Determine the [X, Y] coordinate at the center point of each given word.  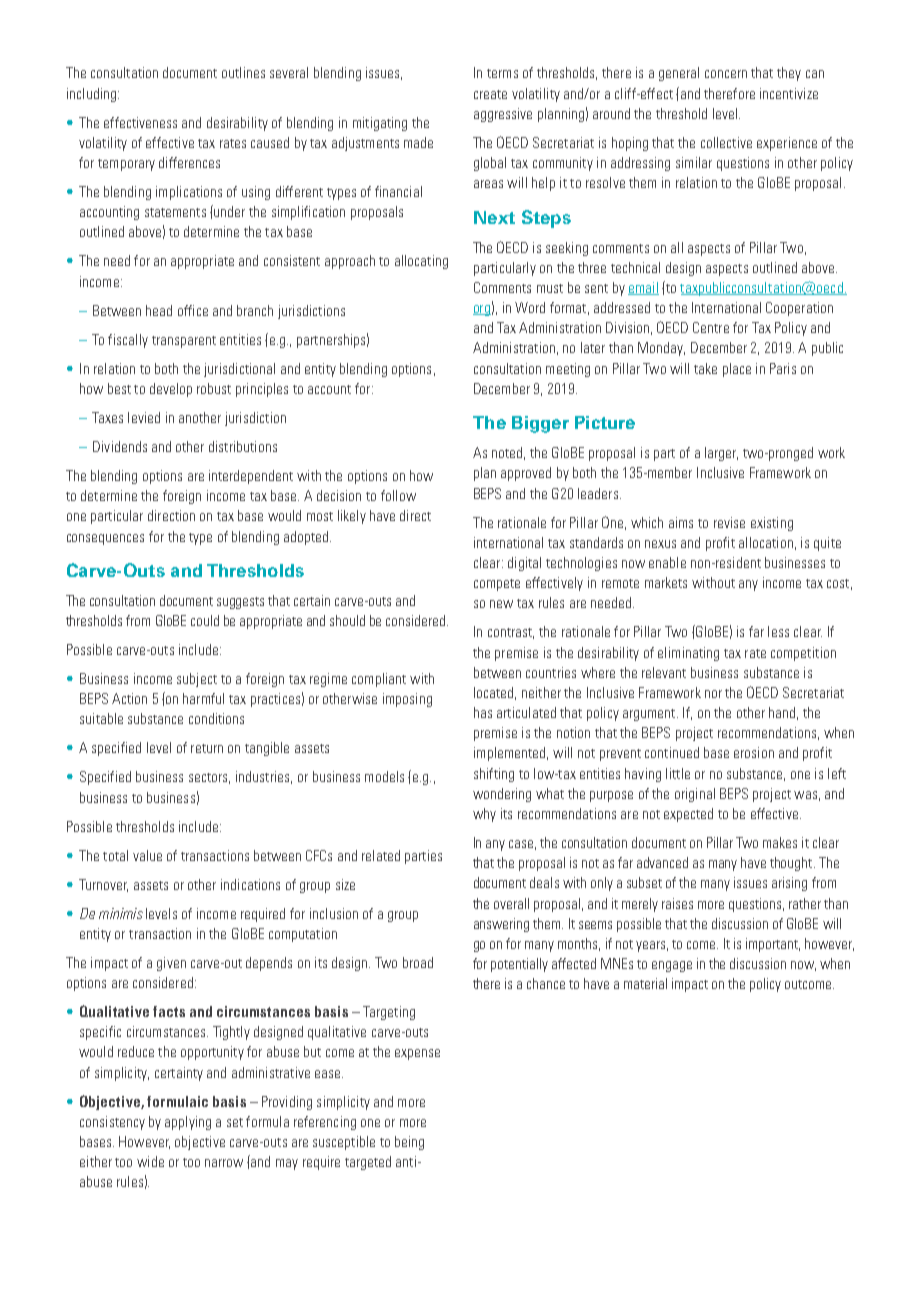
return [207, 748]
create [490, 94]
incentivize [789, 93]
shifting [494, 775]
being [409, 1143]
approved [526, 474]
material [645, 983]
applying [188, 1123]
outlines [243, 72]
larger [721, 454]
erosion [754, 752]
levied [144, 417]
